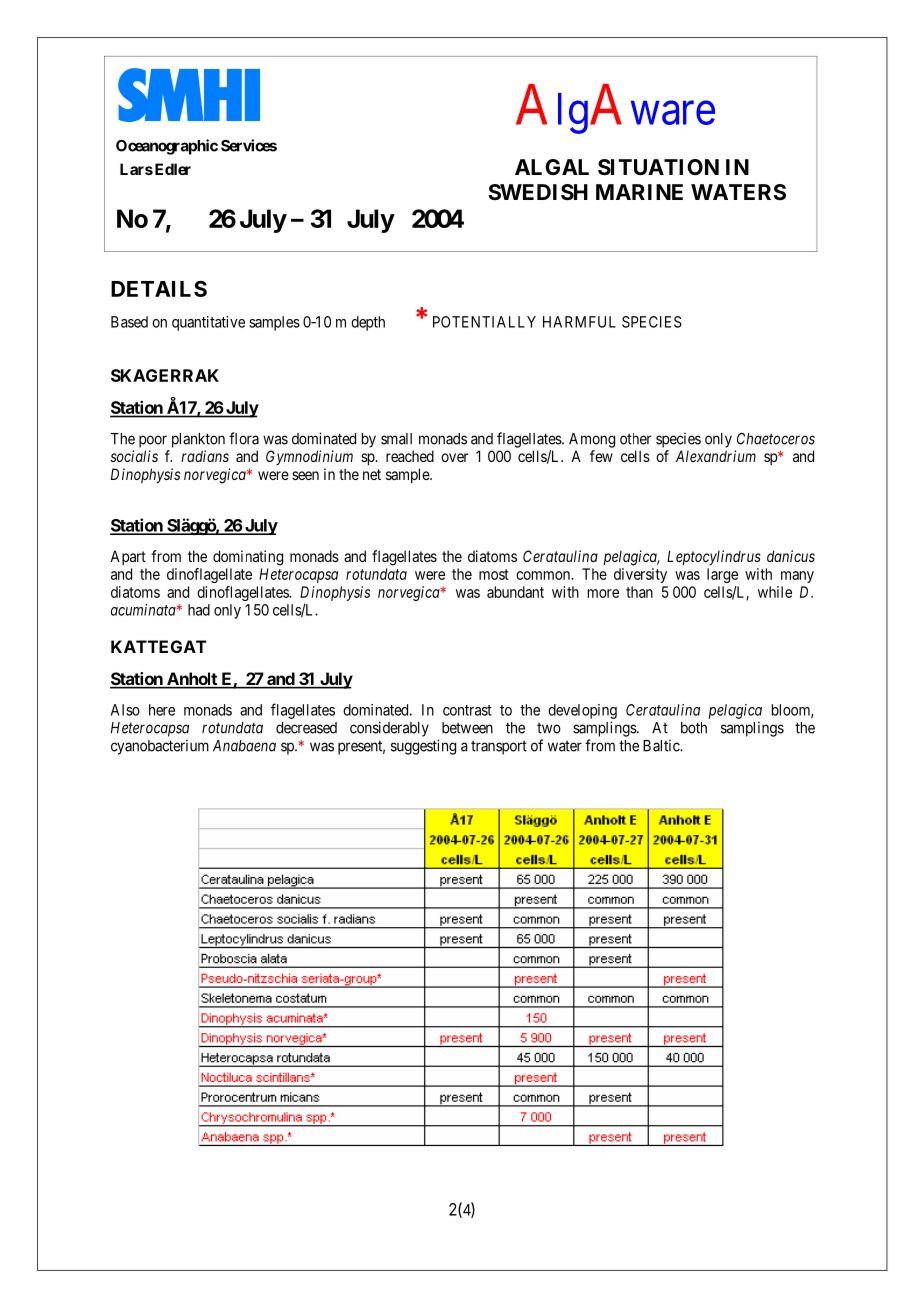 The width and height of the screenshot is (924, 1308). I want to click on Oceanographic, so click(167, 147).
